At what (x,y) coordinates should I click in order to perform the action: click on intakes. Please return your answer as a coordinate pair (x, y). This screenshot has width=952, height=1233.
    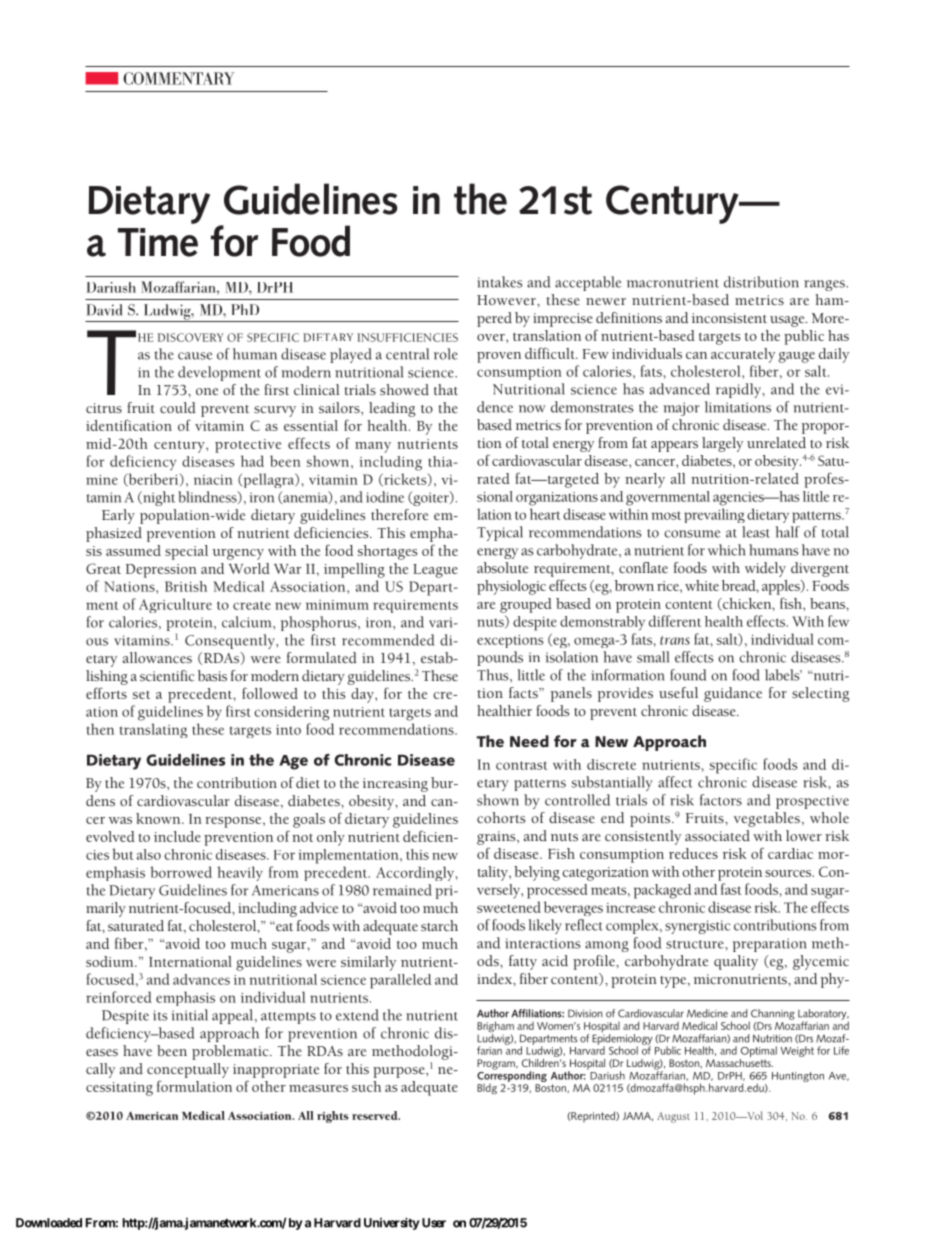
    Looking at the image, I should click on (500, 282).
